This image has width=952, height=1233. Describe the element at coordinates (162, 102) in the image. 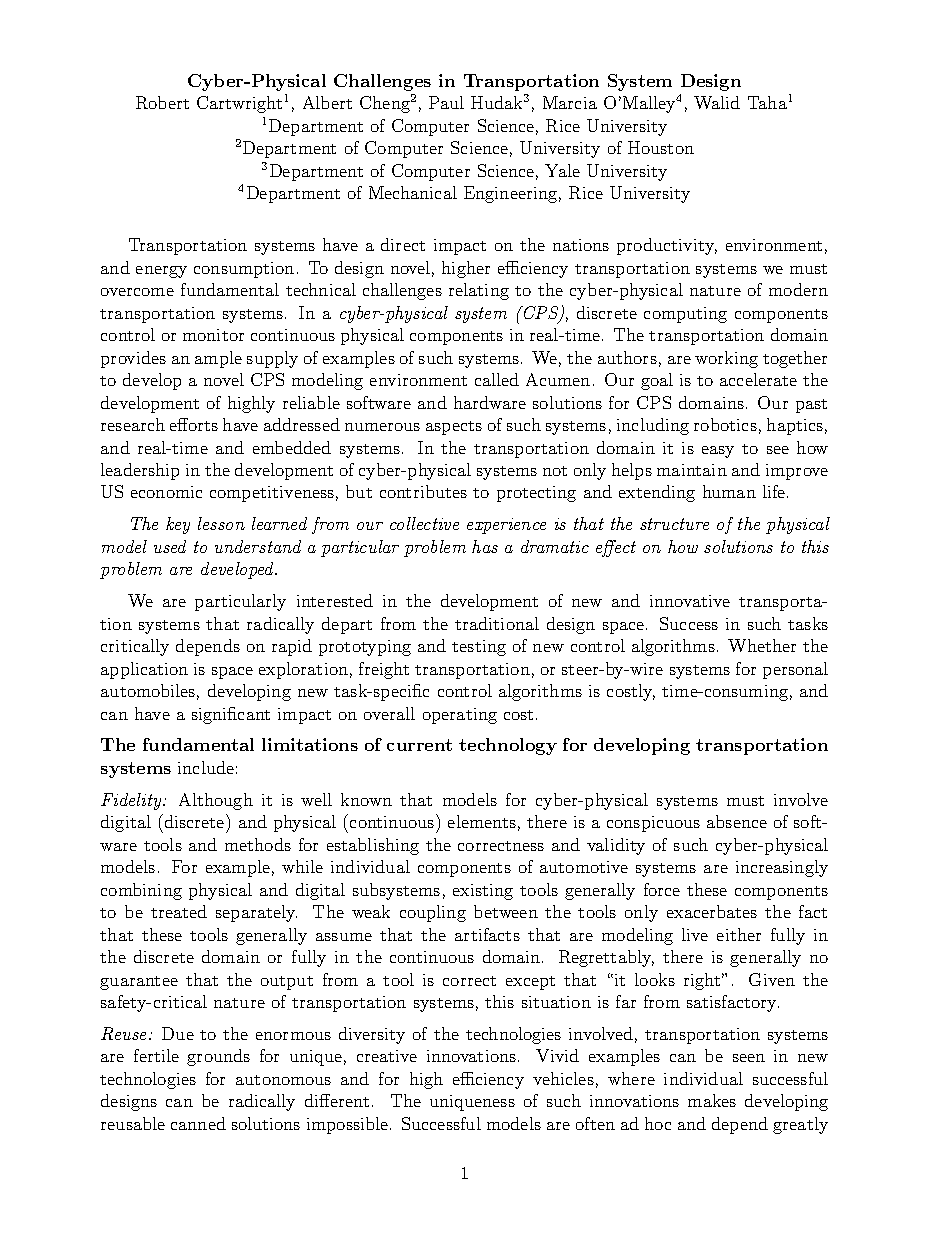

I see `Robert` at that location.
